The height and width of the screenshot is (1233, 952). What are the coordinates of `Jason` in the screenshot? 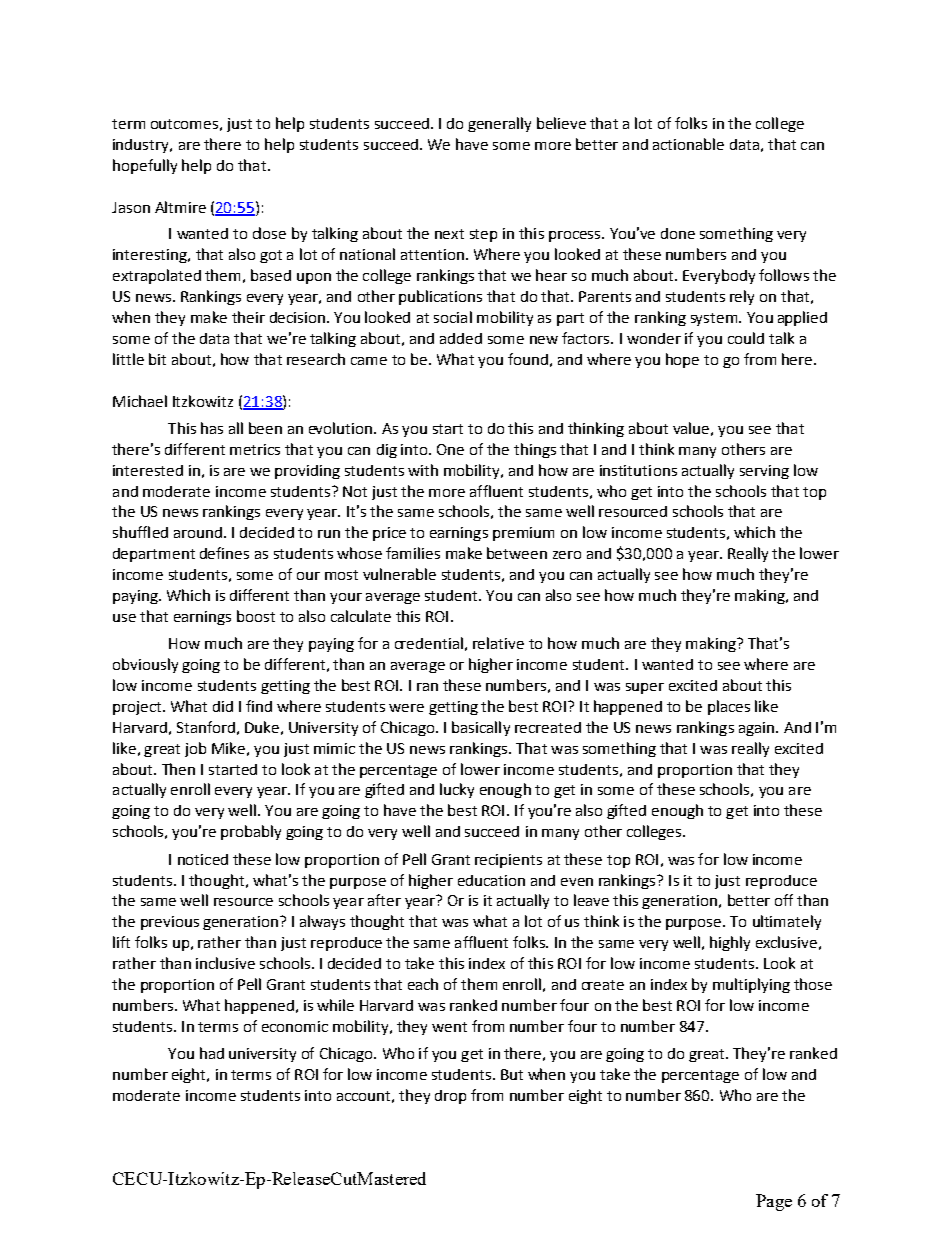 It's located at (131, 207).
